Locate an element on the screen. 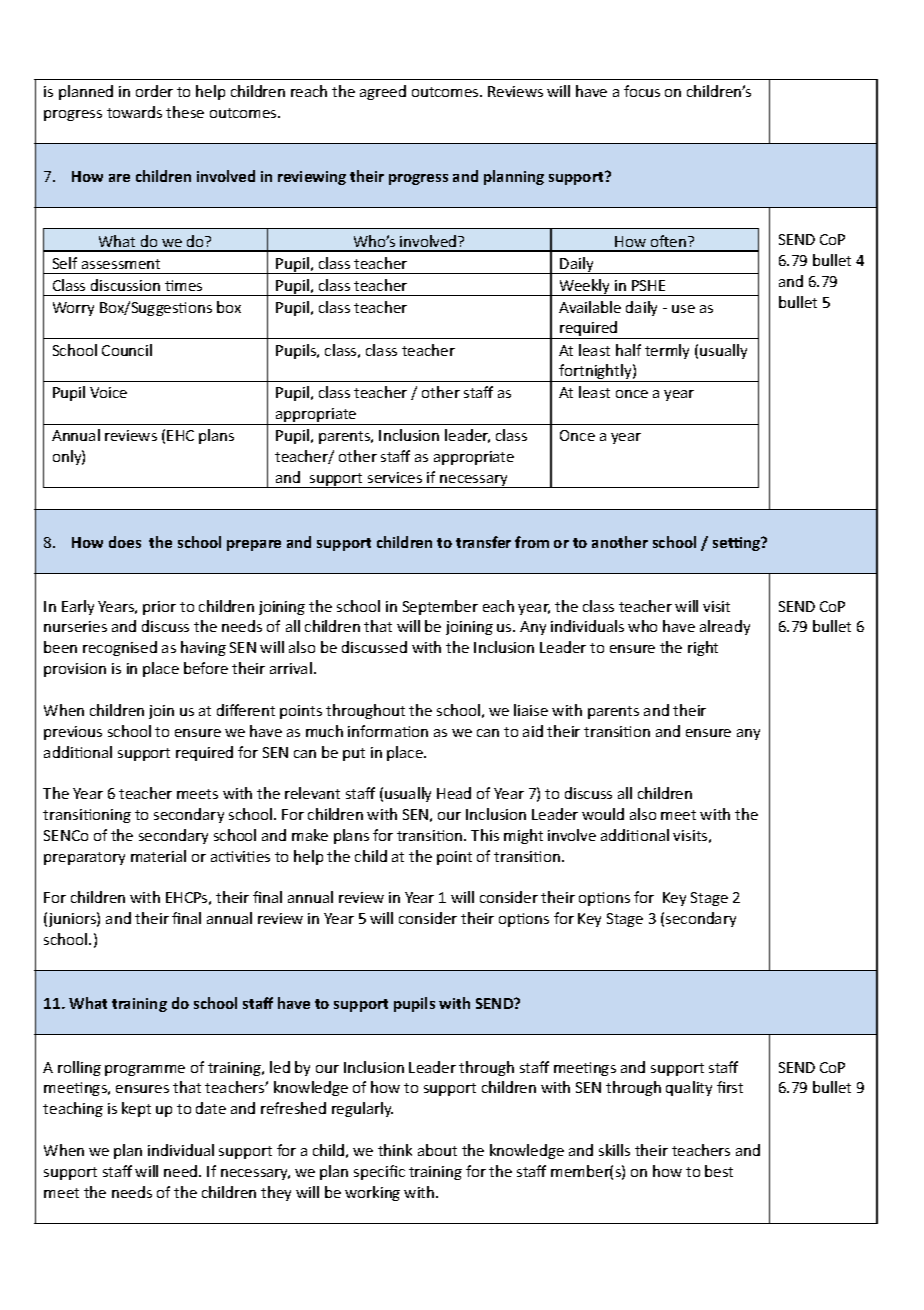 The image size is (924, 1310). agreed is located at coordinates (383, 92).
